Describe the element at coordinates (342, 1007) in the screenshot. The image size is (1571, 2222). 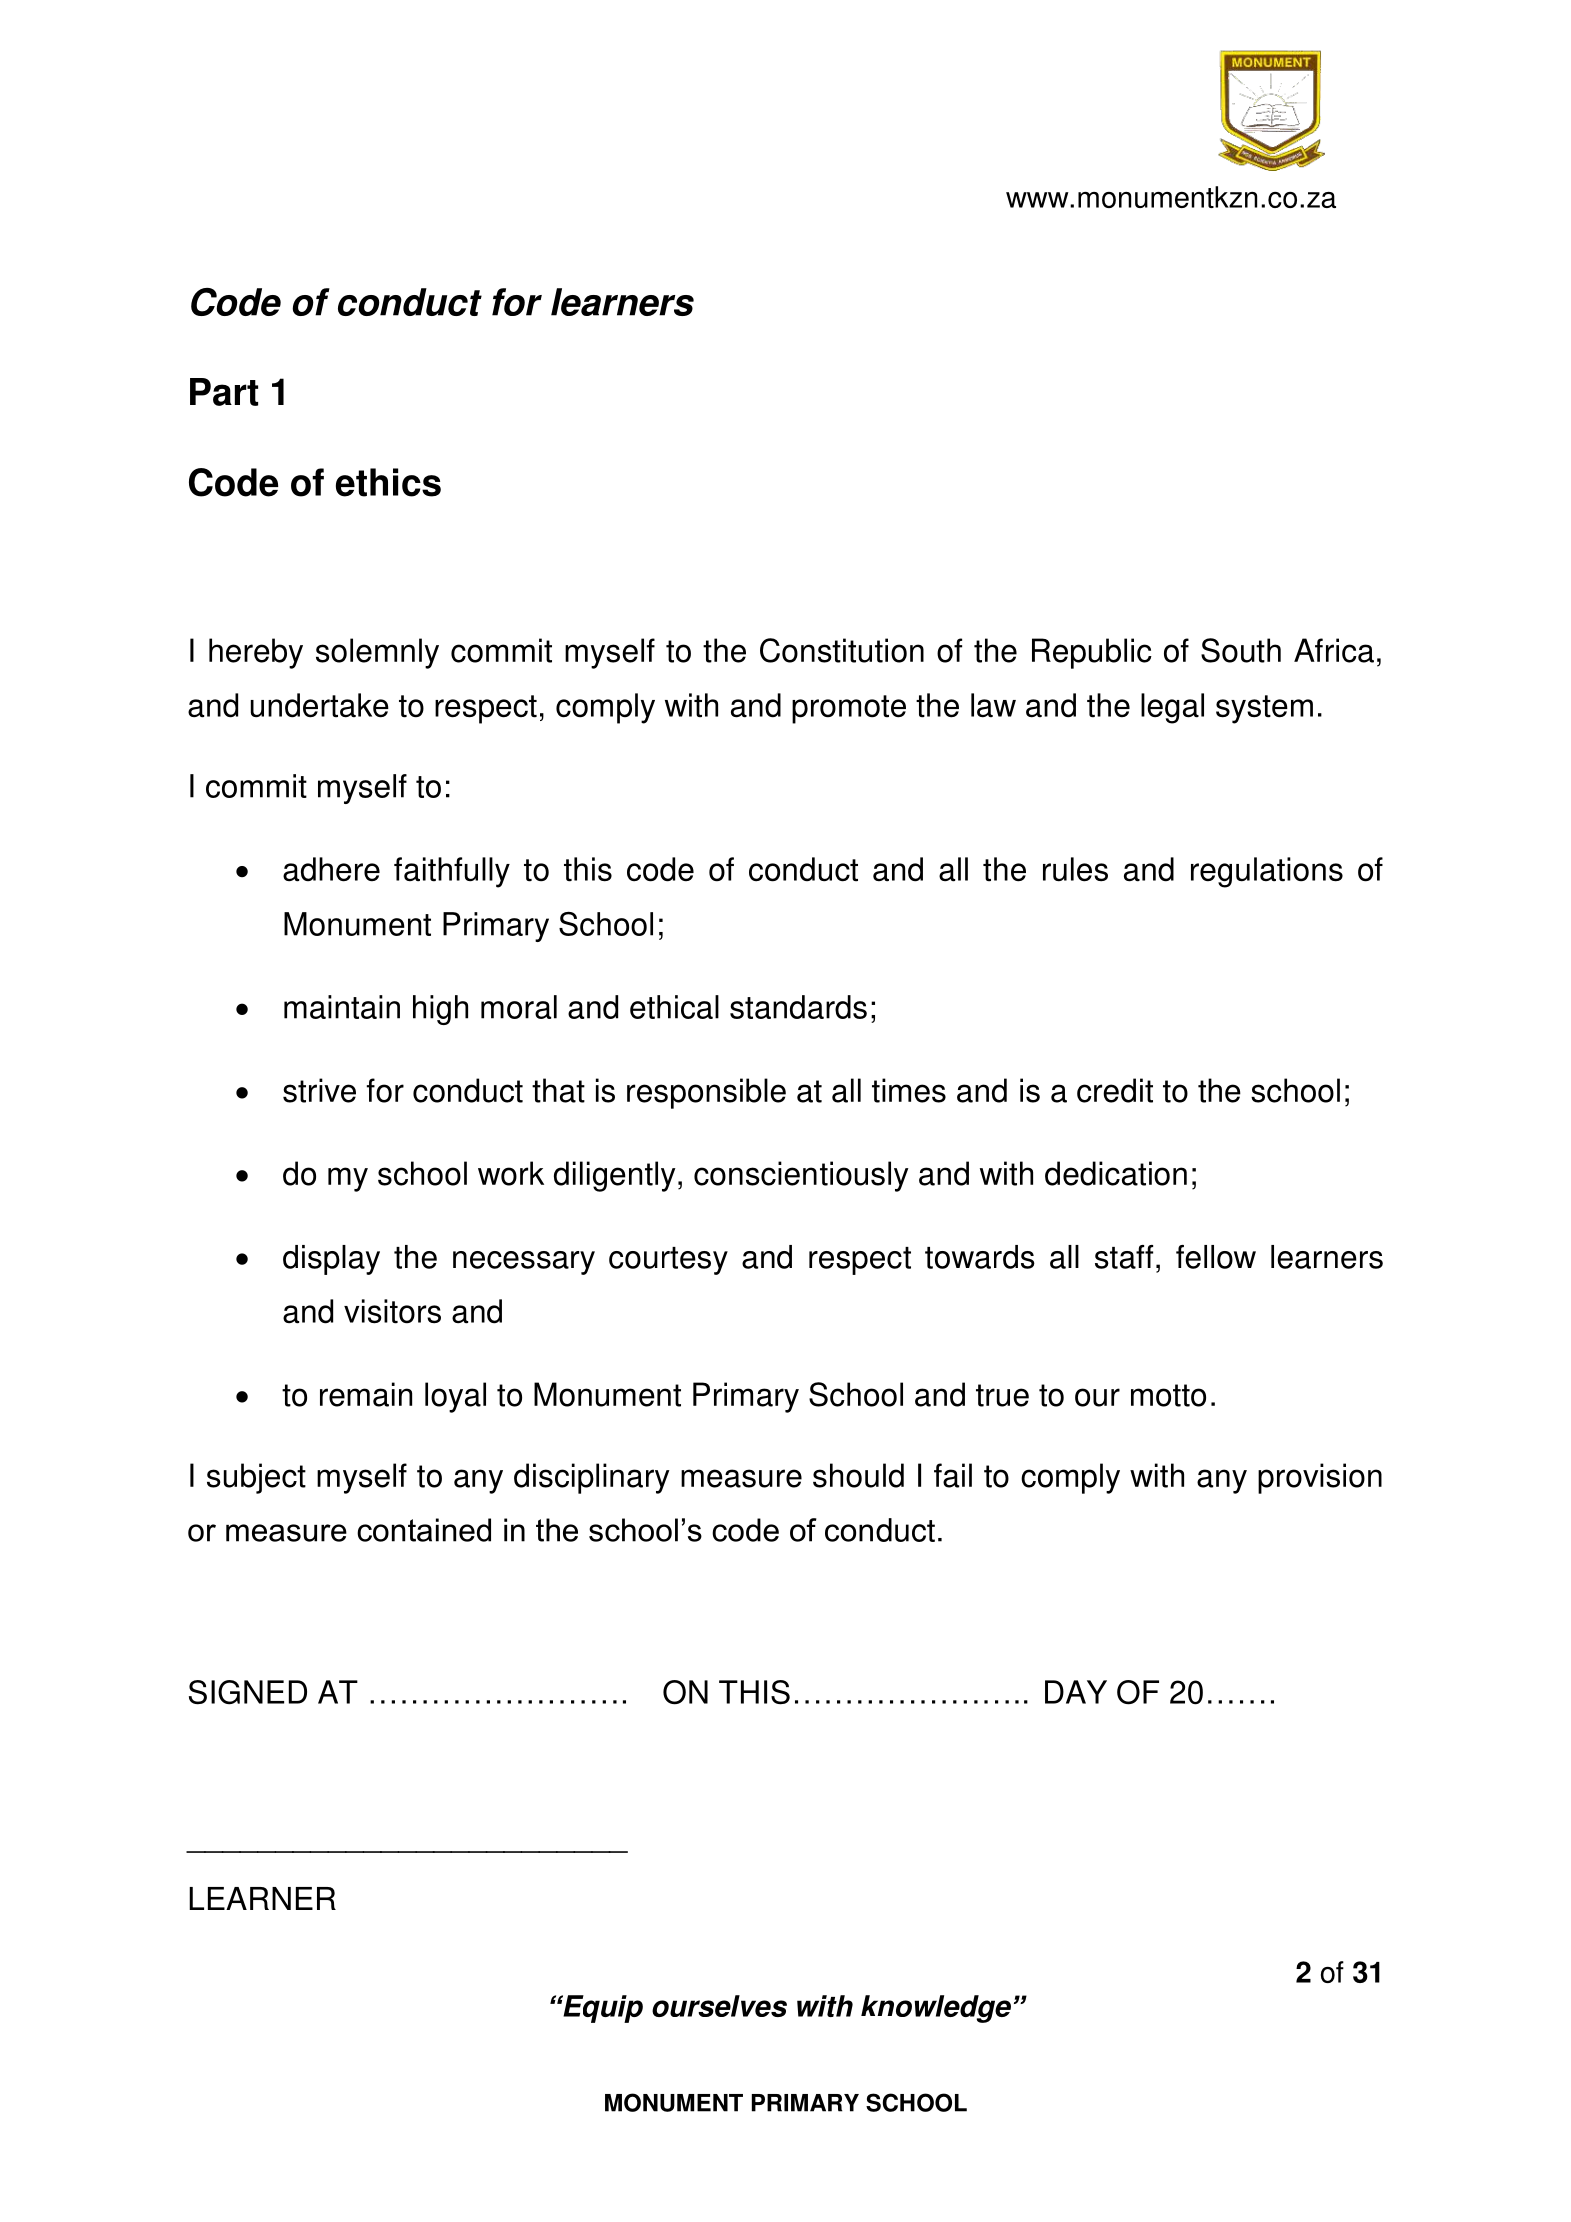
I see `maintain` at that location.
